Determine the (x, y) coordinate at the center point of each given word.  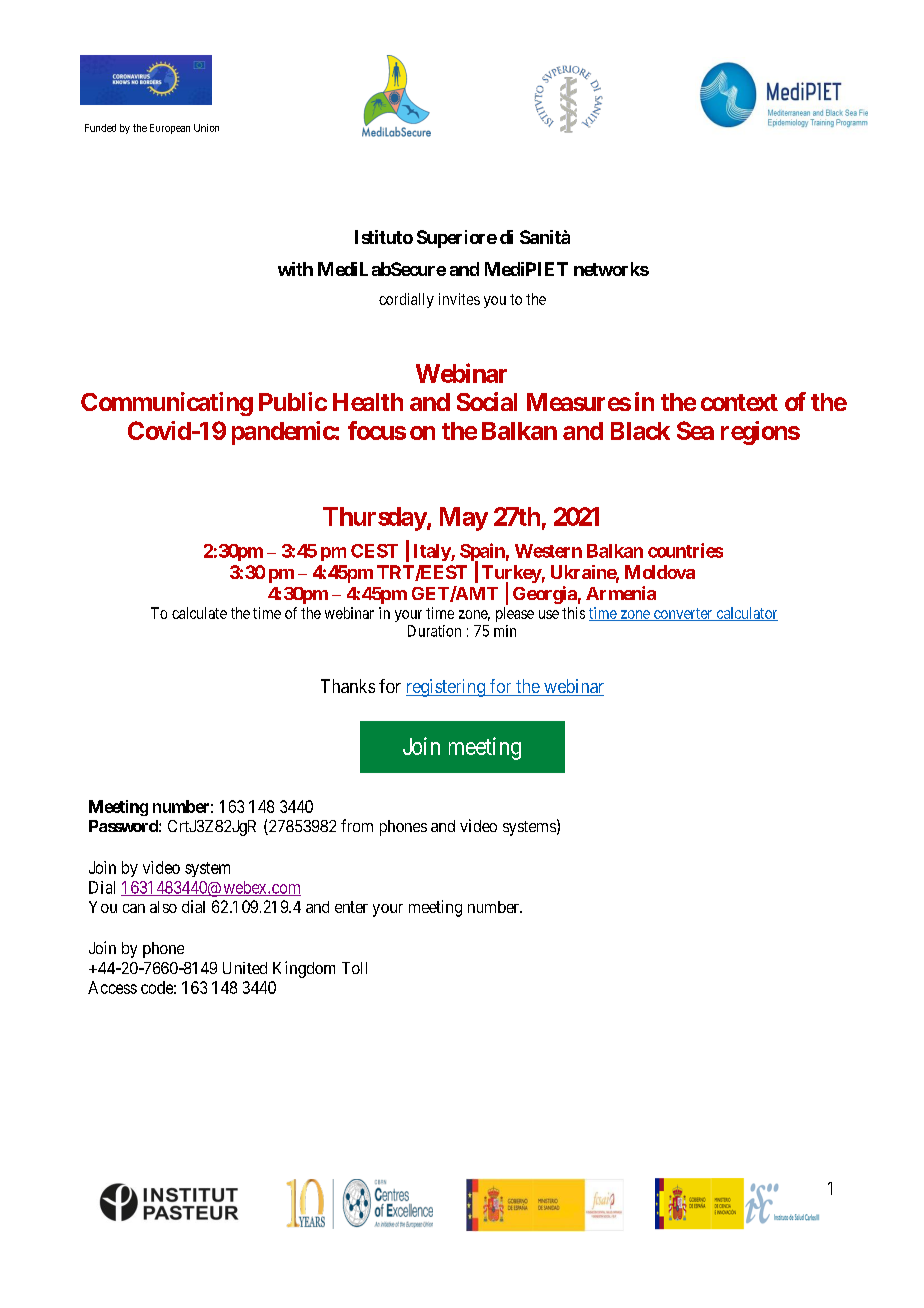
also (163, 907)
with (295, 269)
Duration (434, 631)
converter (683, 614)
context (739, 402)
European (170, 129)
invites (459, 299)
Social (487, 401)
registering (446, 688)
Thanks (348, 686)
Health (368, 402)
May (464, 519)
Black (640, 431)
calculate (199, 613)
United (245, 968)
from (357, 825)
